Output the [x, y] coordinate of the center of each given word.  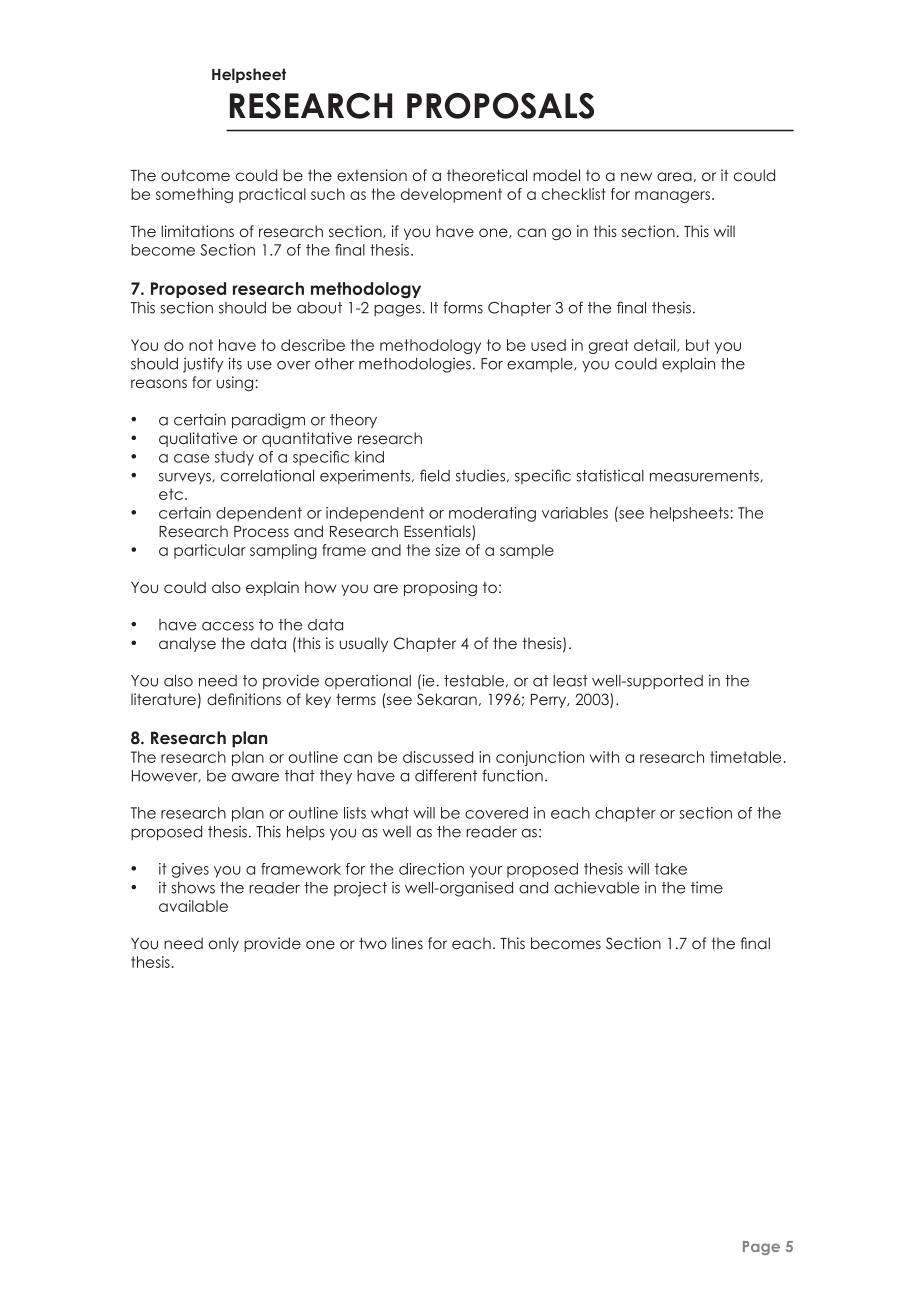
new [636, 176]
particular [210, 551]
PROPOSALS [500, 106]
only [224, 944]
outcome [195, 175]
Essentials [438, 532]
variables [575, 513]
